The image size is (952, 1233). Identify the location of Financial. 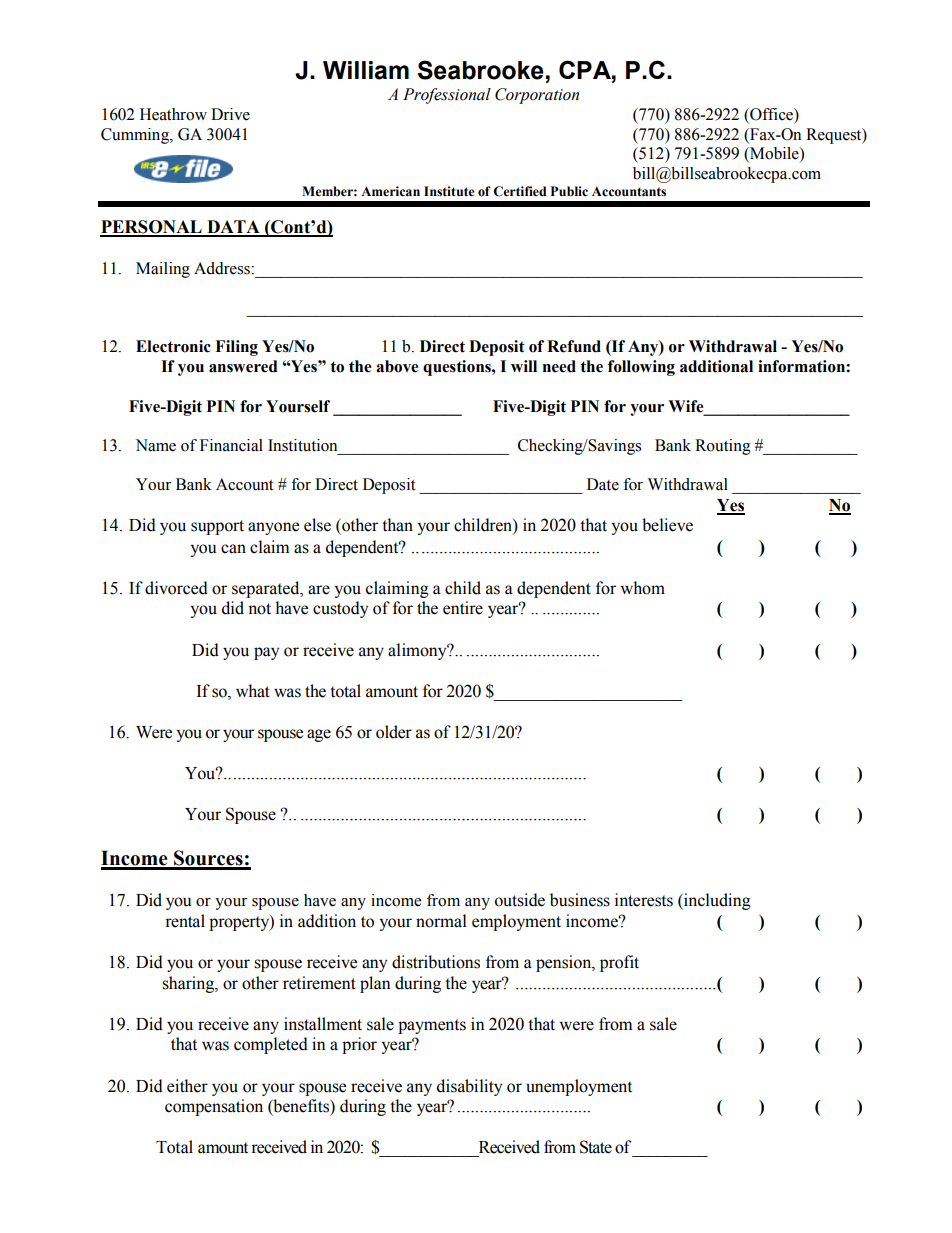
(231, 445).
